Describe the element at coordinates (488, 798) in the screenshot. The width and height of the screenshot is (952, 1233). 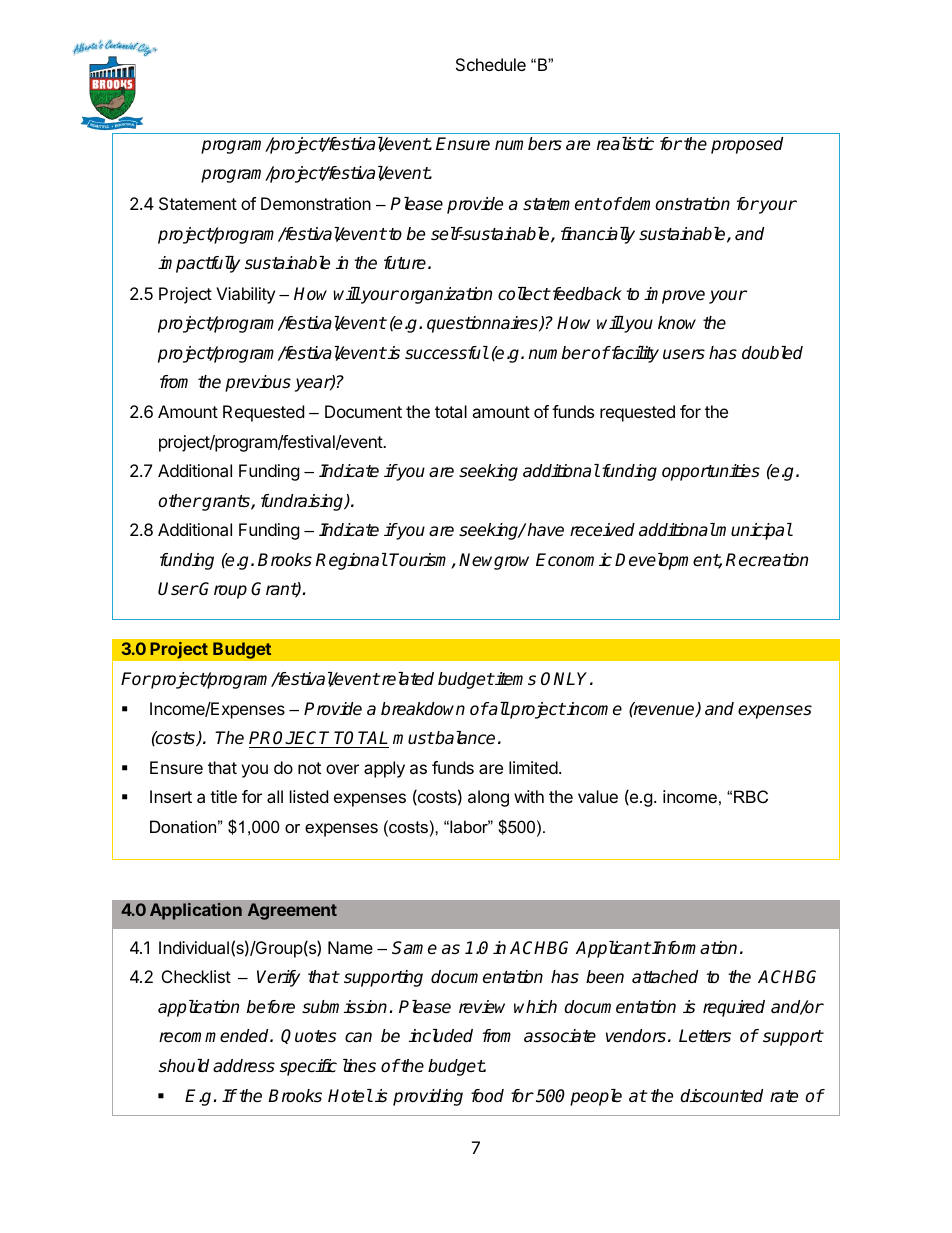
I see `along` at that location.
